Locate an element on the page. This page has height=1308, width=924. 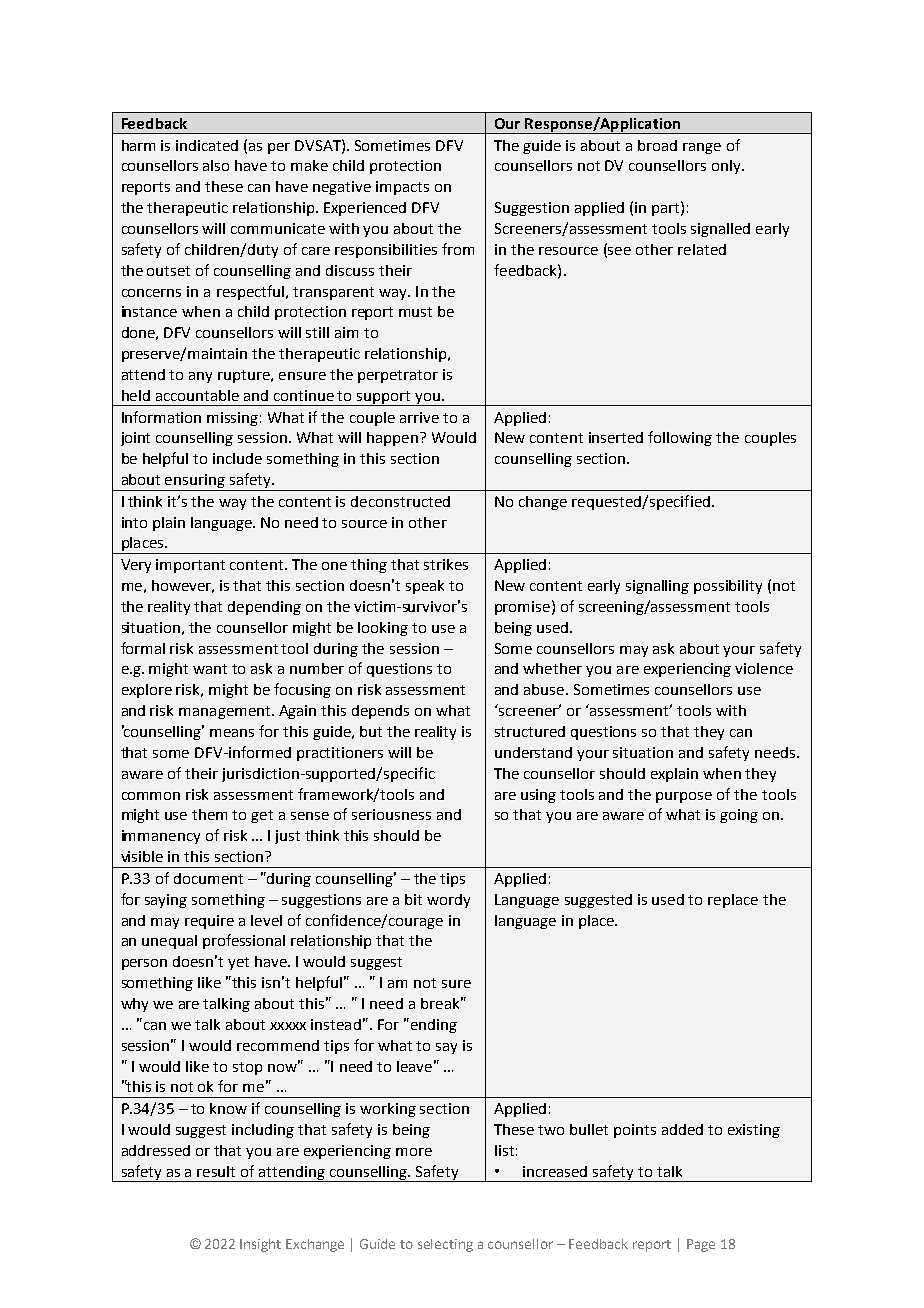
ensuring is located at coordinates (195, 482).
